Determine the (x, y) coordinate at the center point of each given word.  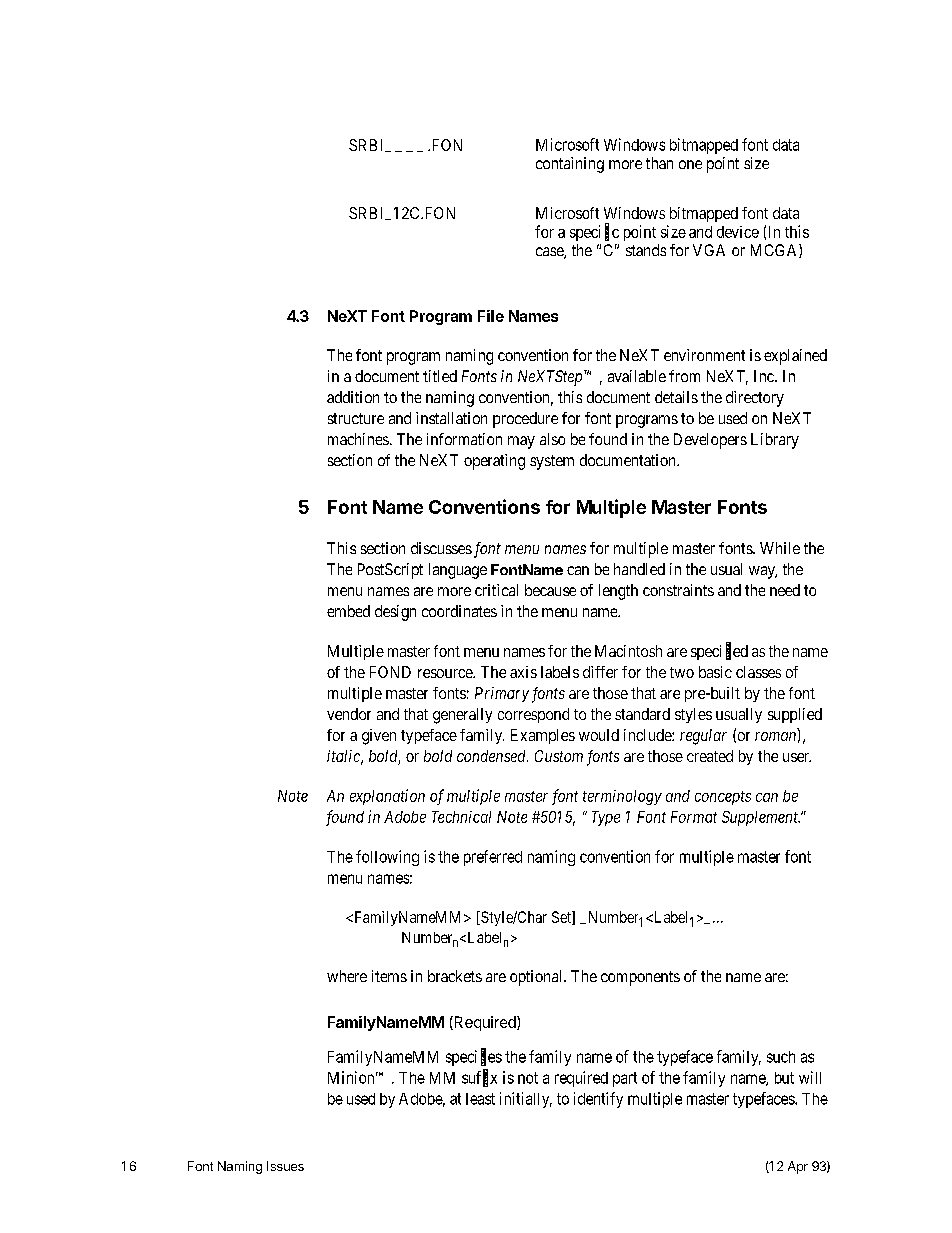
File (491, 316)
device (738, 232)
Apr (798, 1167)
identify (598, 1100)
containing (570, 165)
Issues (285, 1166)
